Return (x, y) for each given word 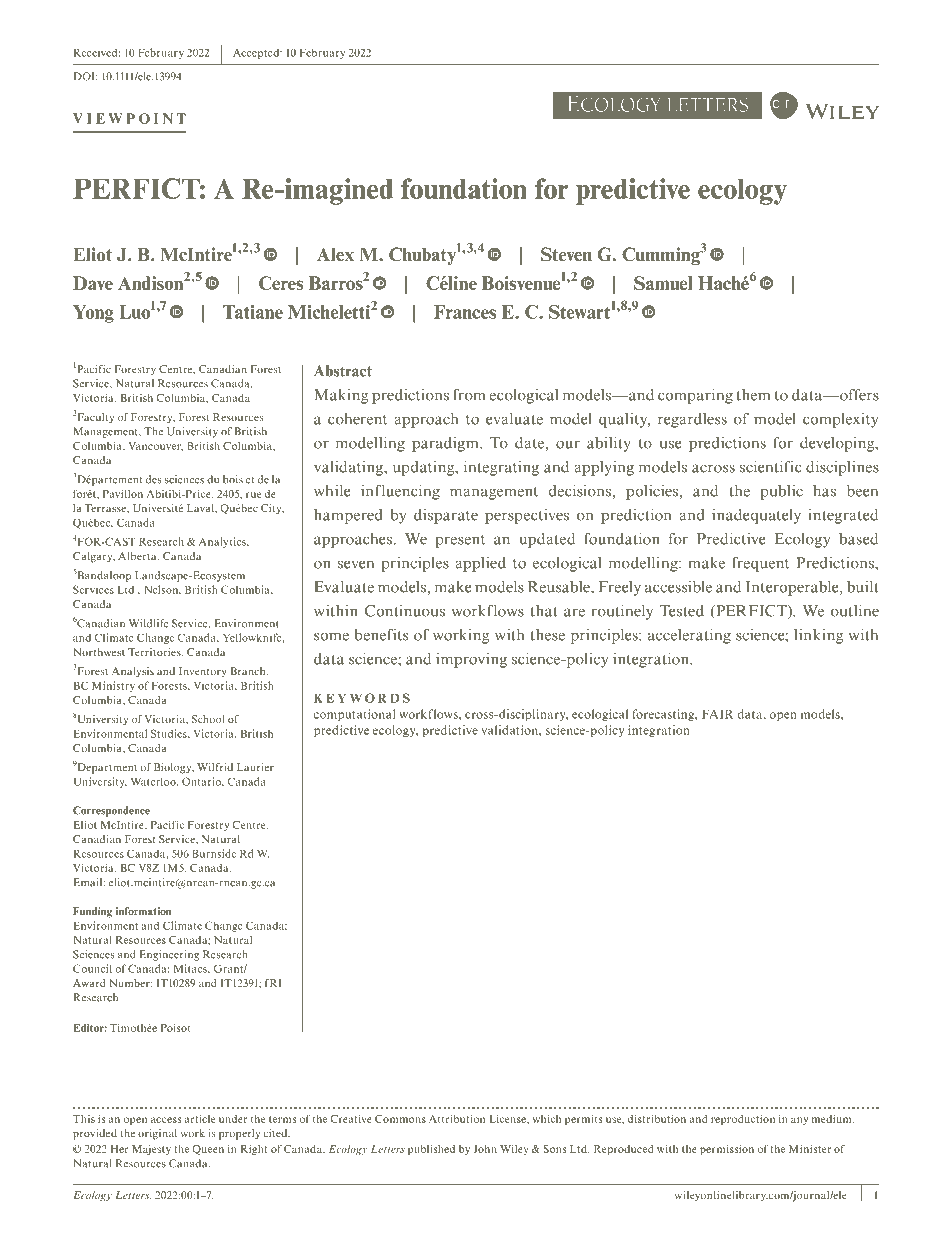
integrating (501, 468)
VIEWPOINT (129, 118)
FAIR (718, 714)
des (153, 479)
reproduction (743, 1120)
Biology (174, 768)
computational (354, 715)
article (199, 1119)
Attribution (457, 1119)
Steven (566, 254)
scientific (771, 467)
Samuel (663, 283)
